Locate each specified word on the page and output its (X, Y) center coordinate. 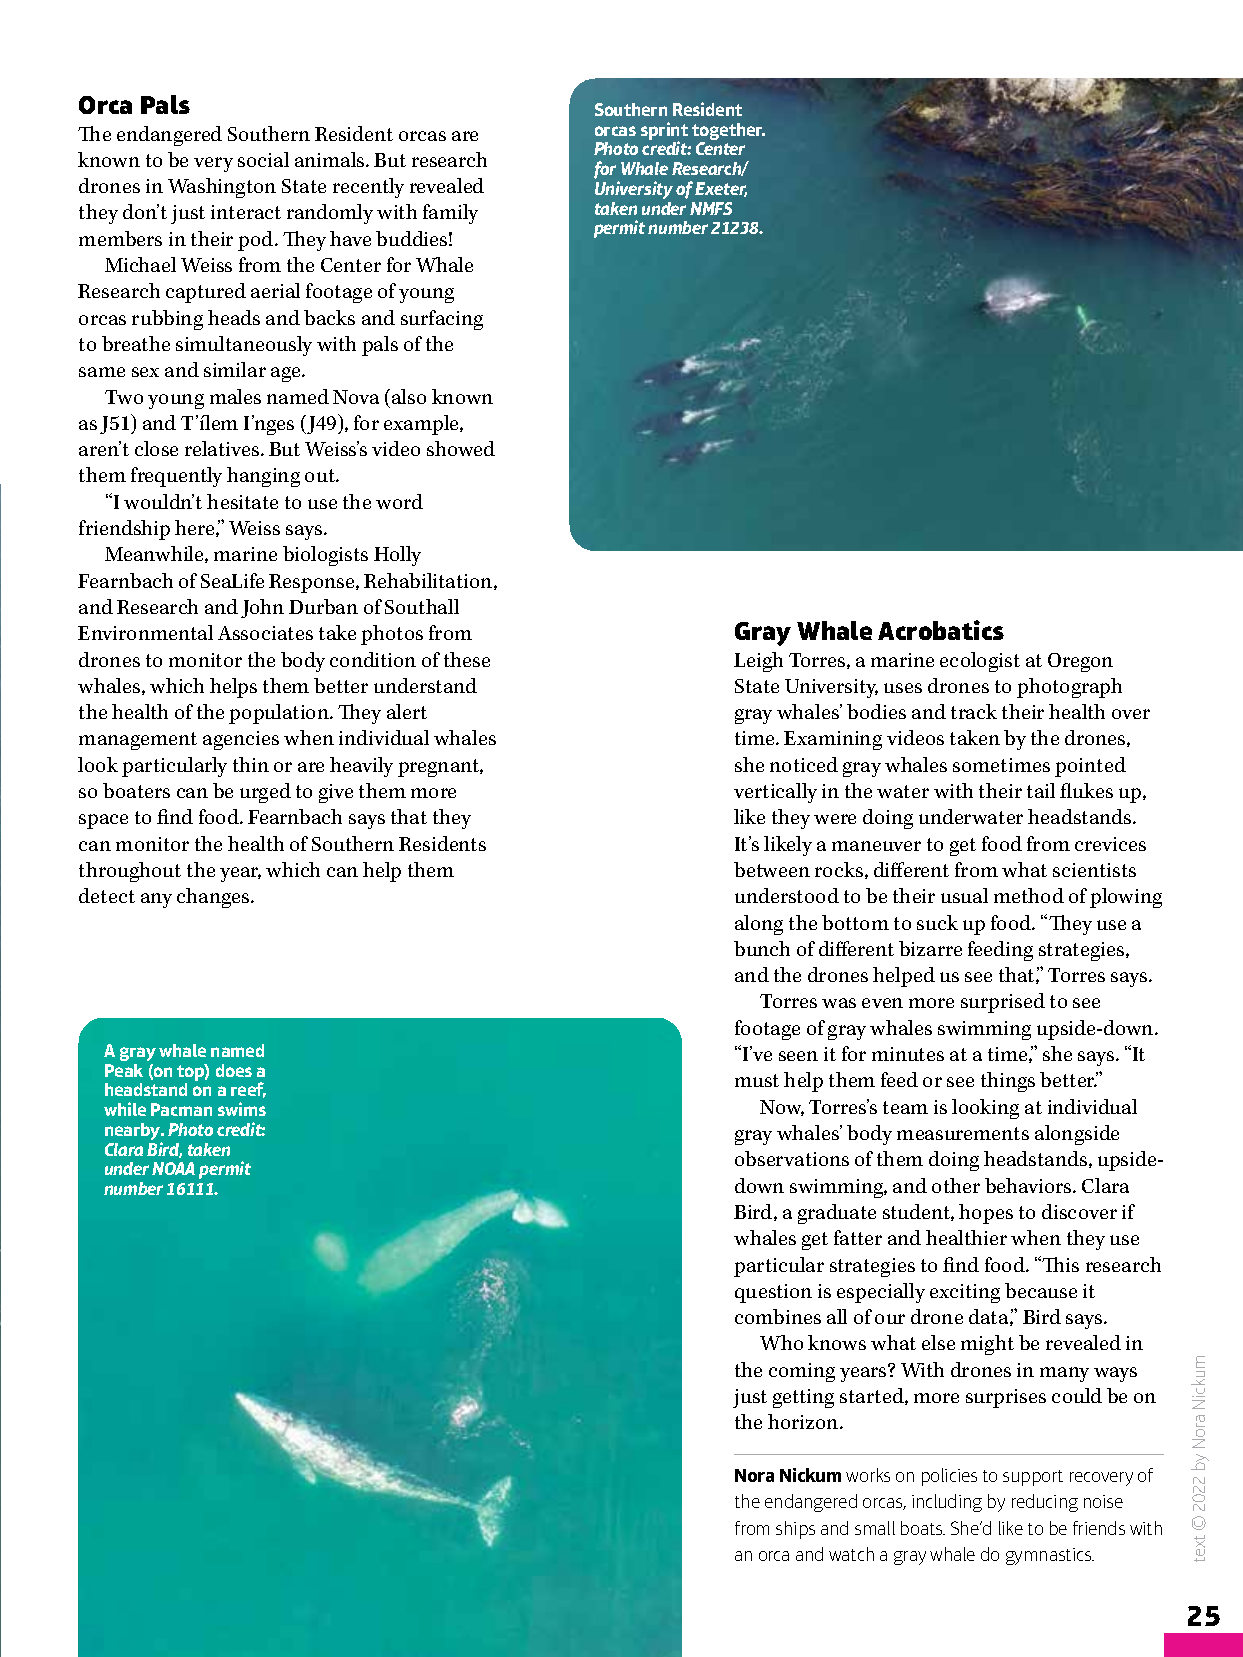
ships (795, 1530)
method (1029, 895)
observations (792, 1158)
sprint (664, 132)
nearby (134, 1133)
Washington (222, 188)
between (772, 869)
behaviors (1029, 1185)
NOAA (173, 1168)
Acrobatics (941, 630)
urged (265, 793)
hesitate (242, 501)
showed (461, 448)
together (728, 133)
